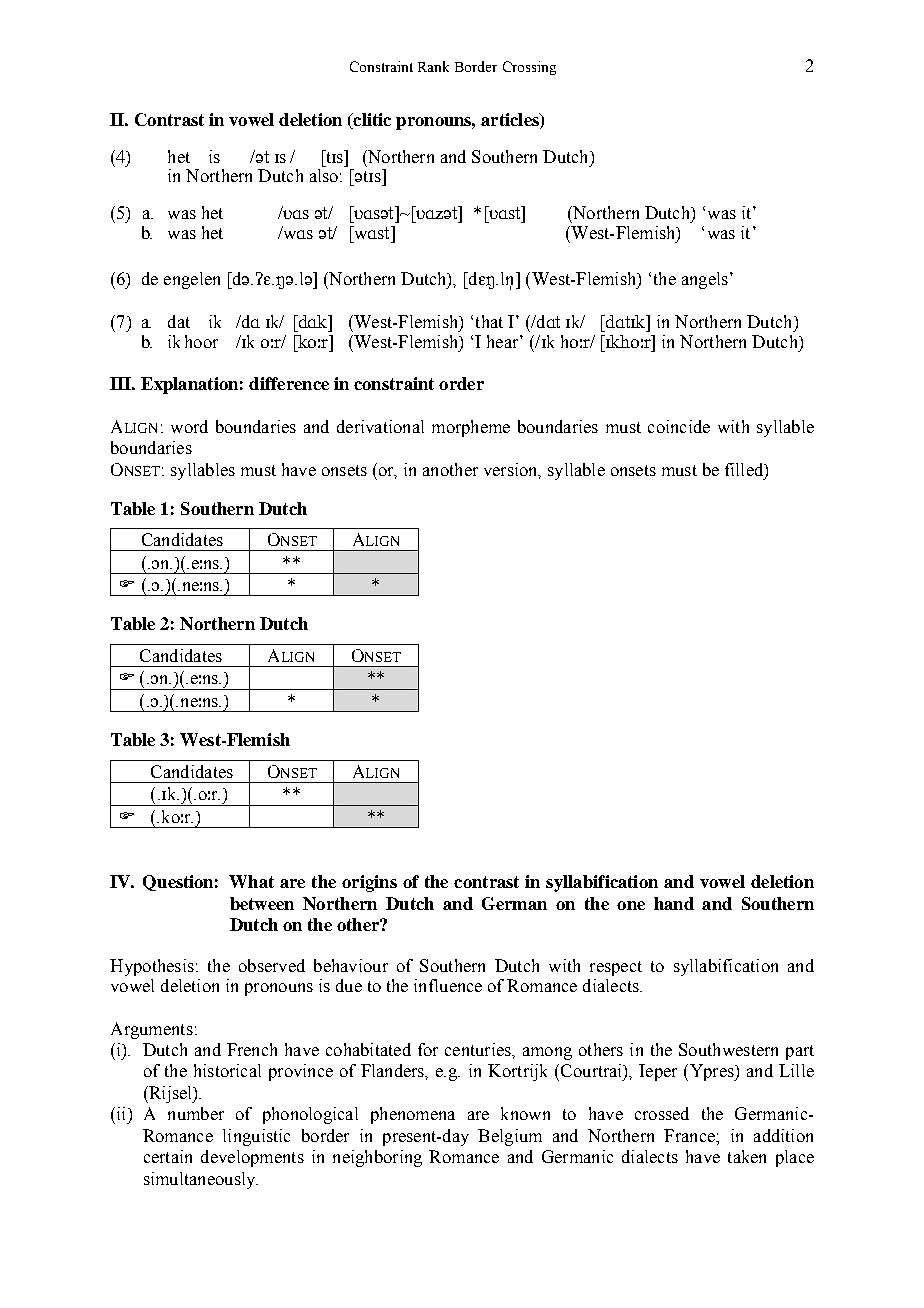 The width and height of the page is (924, 1308). What do you see at coordinates (747, 1156) in the page?
I see `taken` at bounding box center [747, 1156].
